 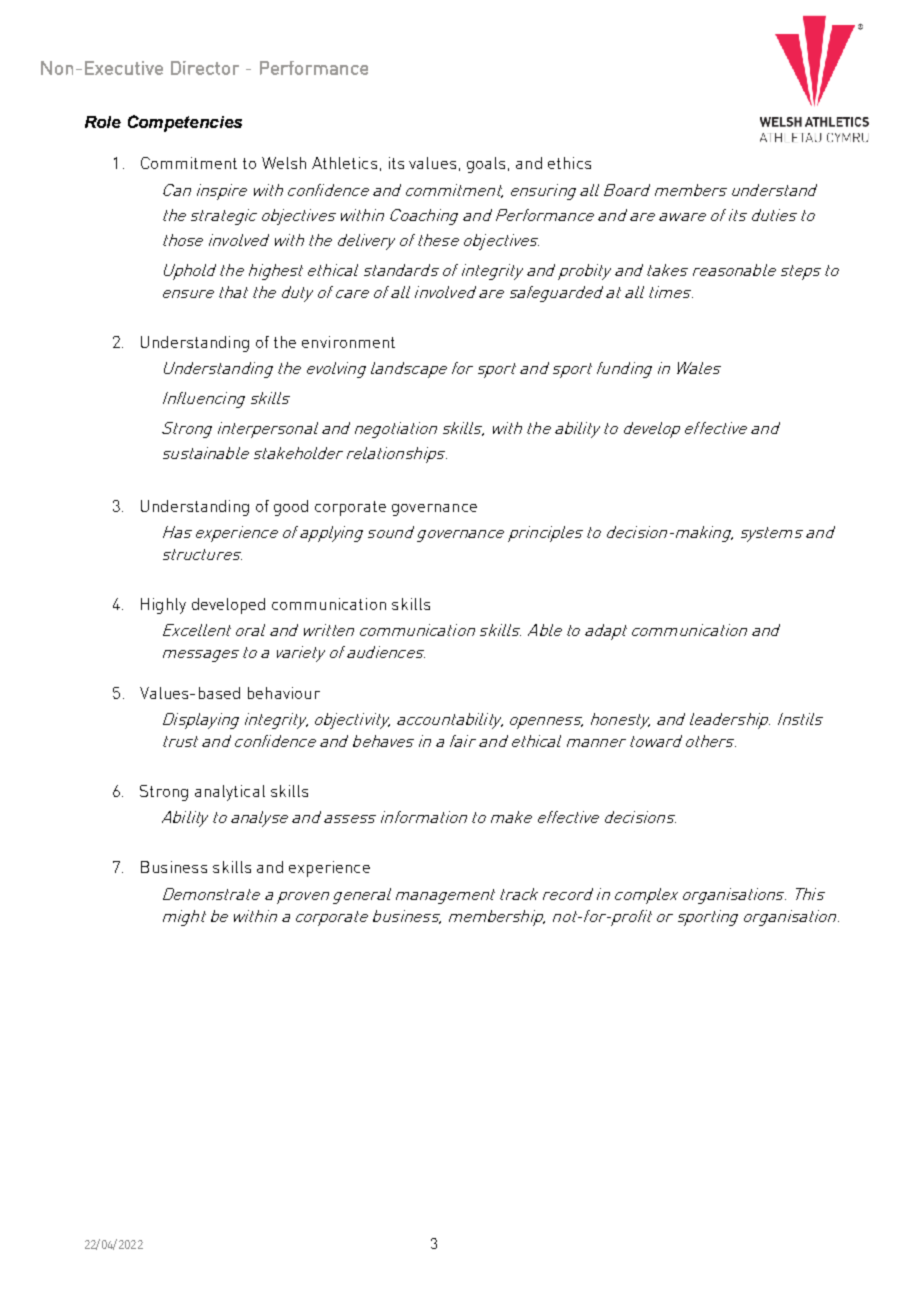 What do you see at coordinates (569, 163) in the screenshot?
I see `ethics` at bounding box center [569, 163].
